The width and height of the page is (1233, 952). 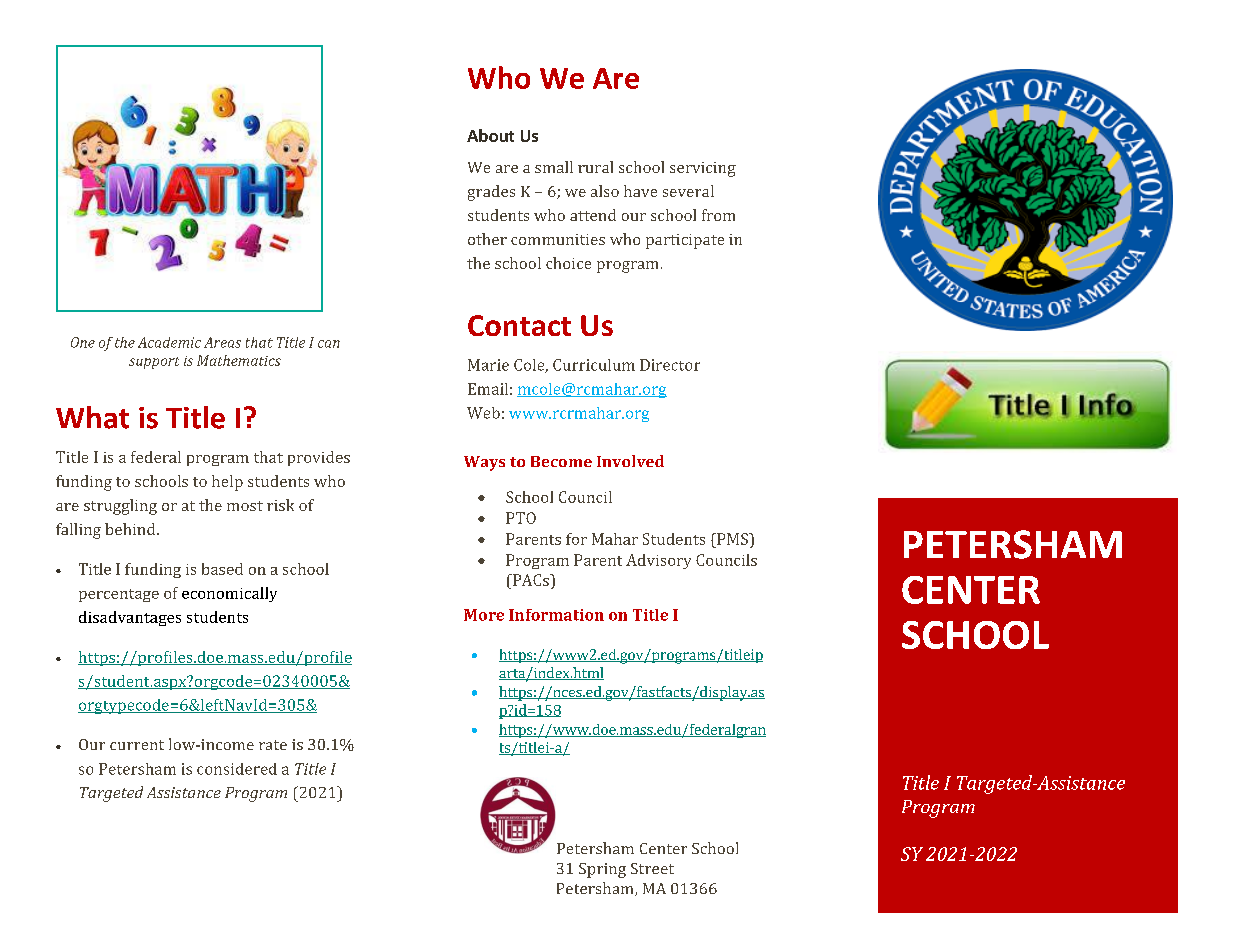 I want to click on considered, so click(x=237, y=769).
